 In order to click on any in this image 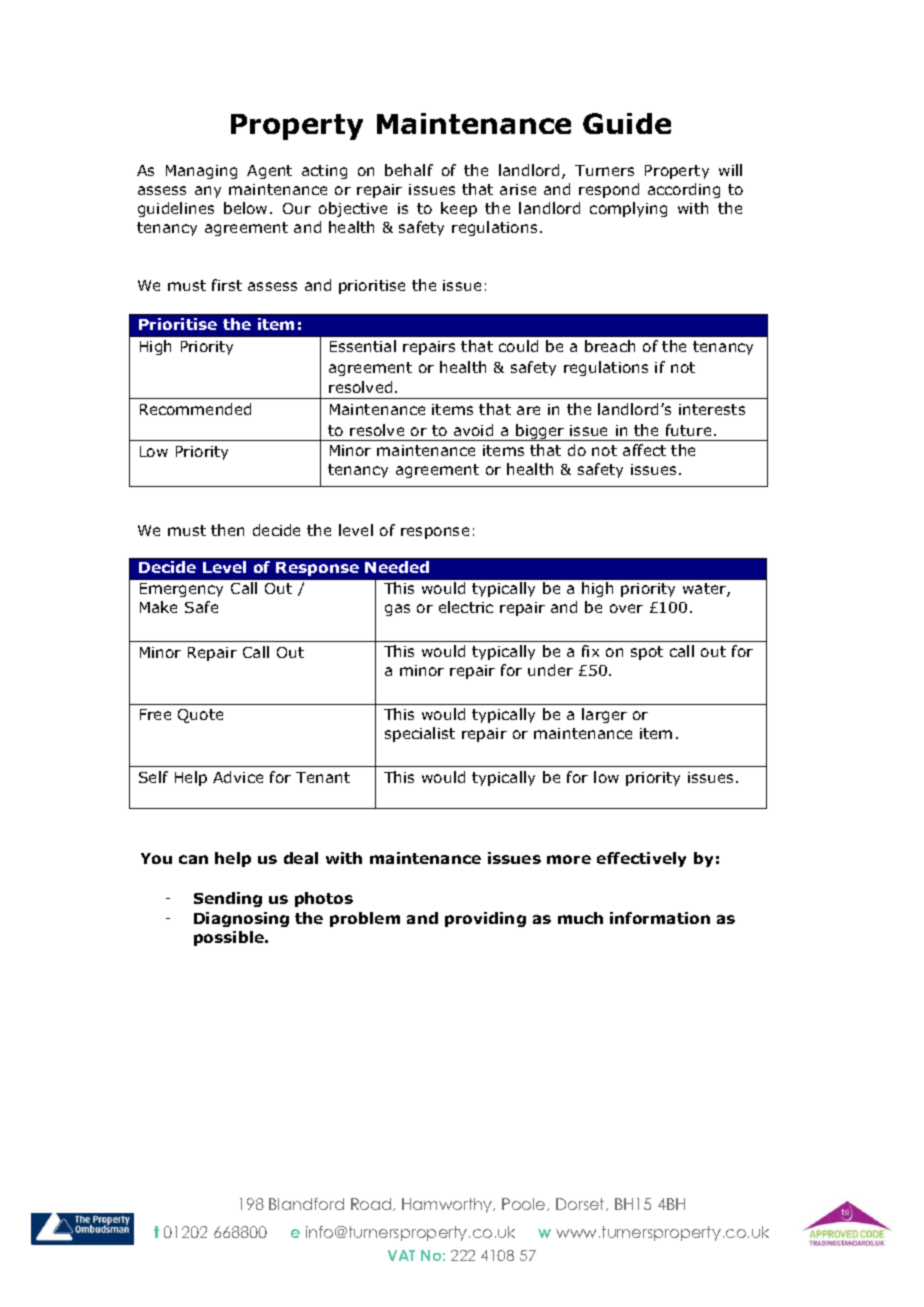, I will do `click(208, 192)`.
